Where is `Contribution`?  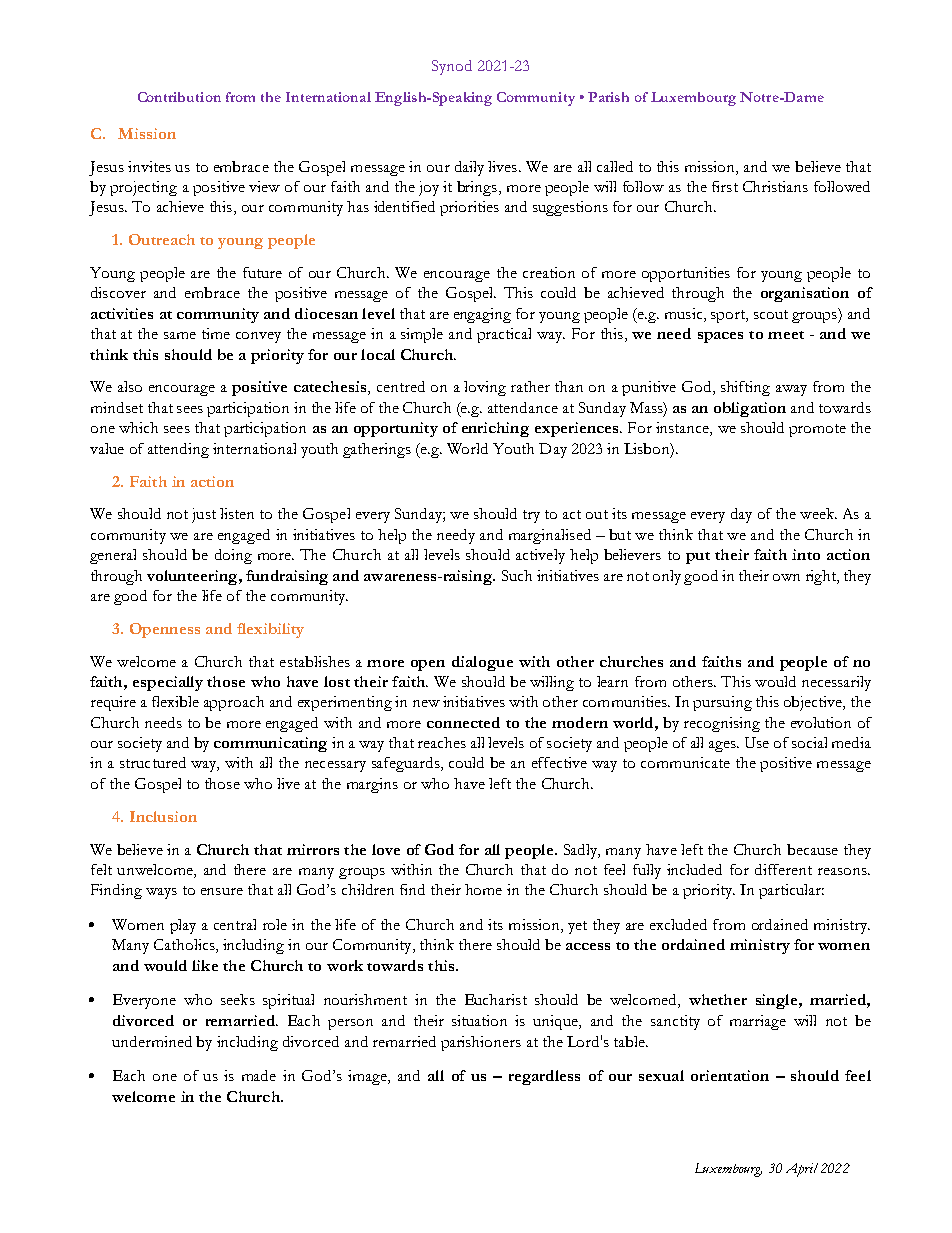 Contribution is located at coordinates (179, 97).
